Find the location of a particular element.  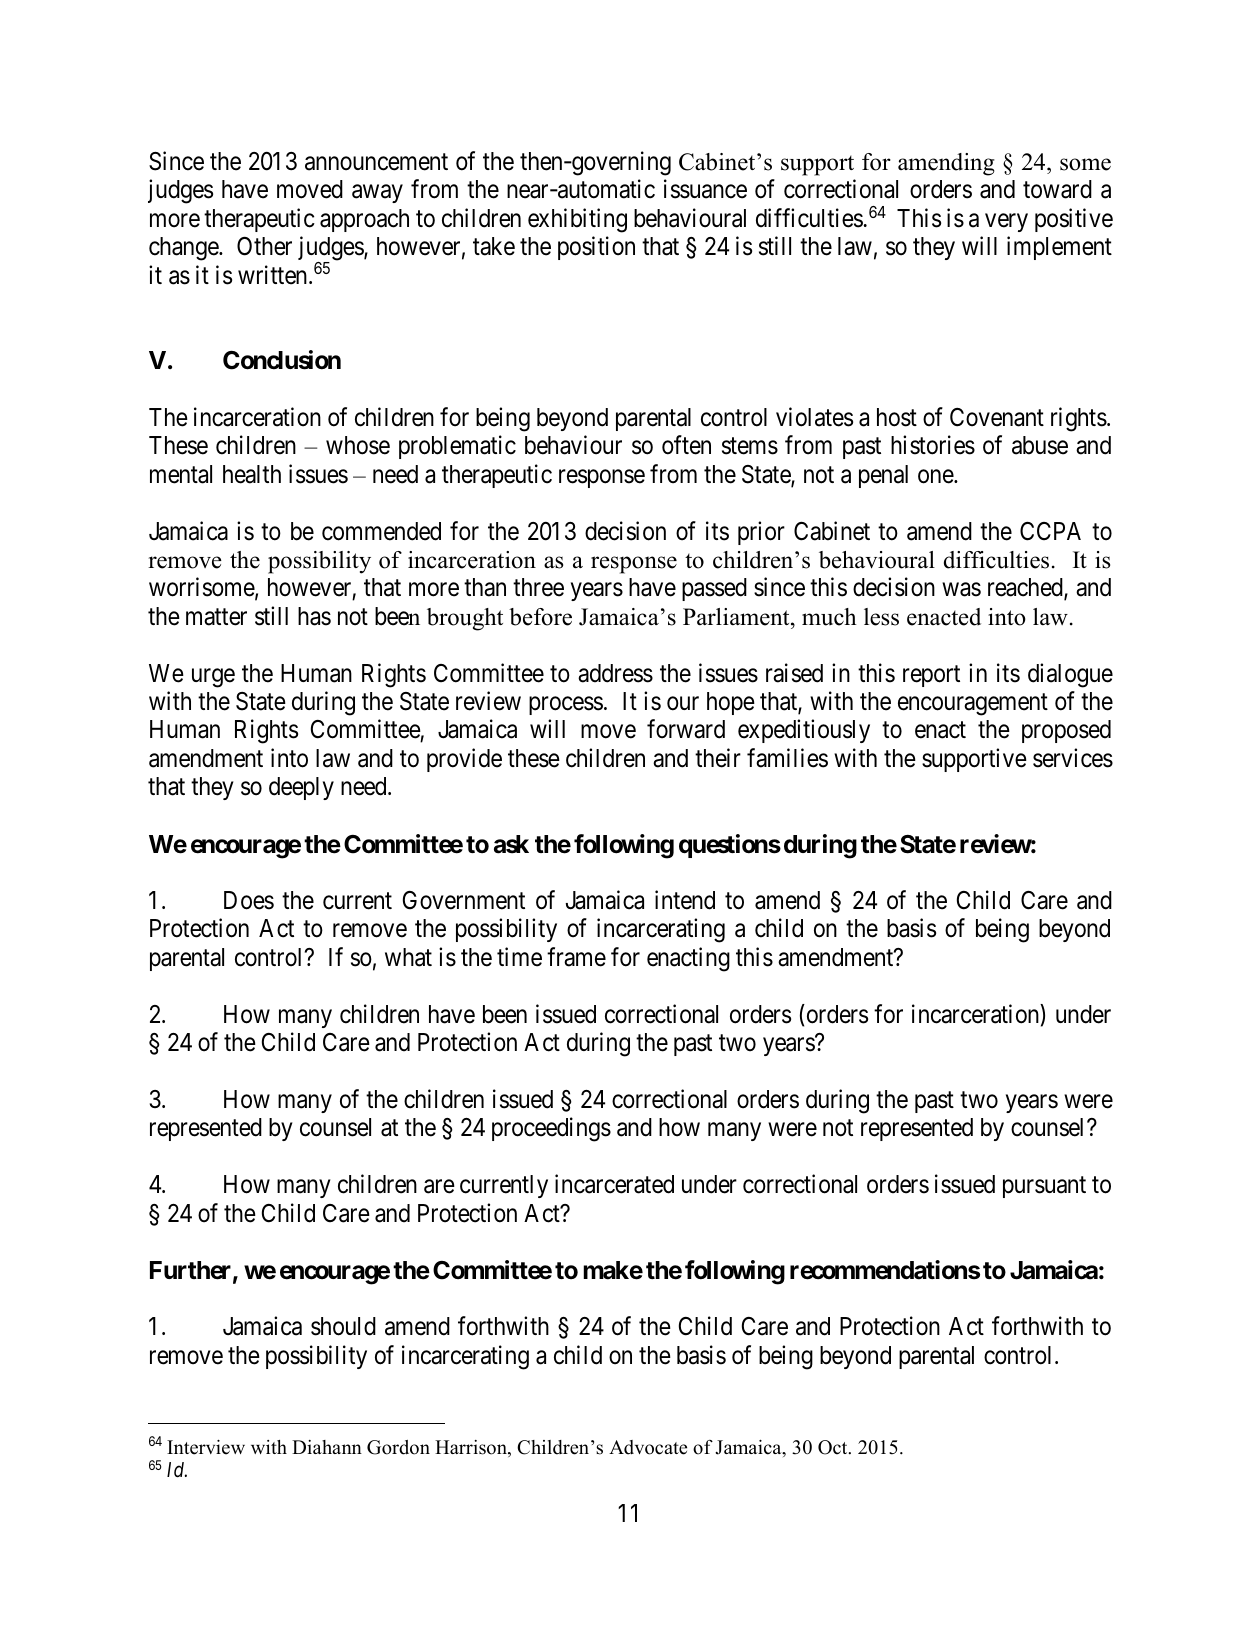

frame is located at coordinates (576, 957).
